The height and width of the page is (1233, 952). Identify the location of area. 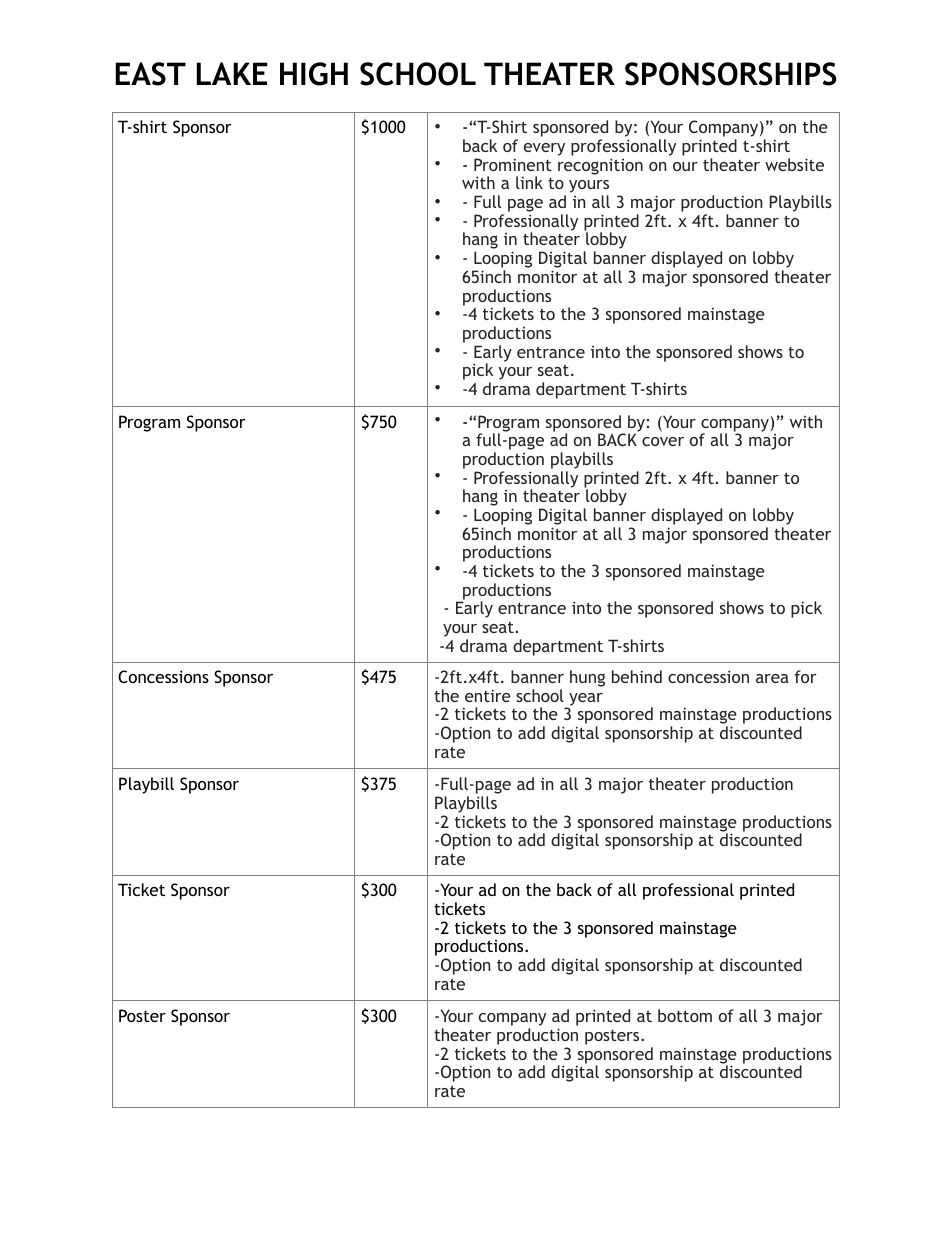
(772, 678).
